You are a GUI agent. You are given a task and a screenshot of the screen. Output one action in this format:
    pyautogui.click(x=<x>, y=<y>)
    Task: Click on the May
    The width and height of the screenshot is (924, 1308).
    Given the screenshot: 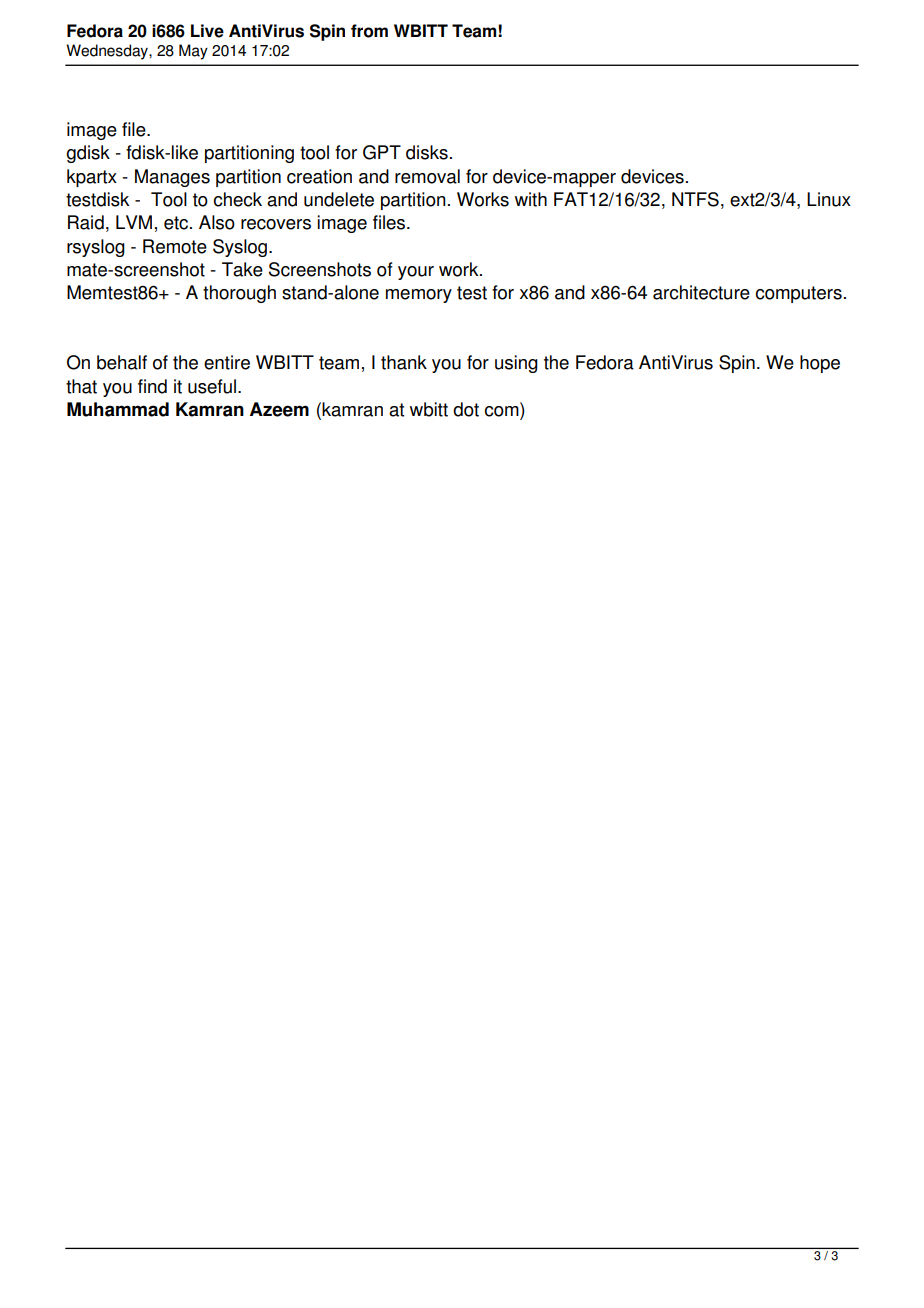 What is the action you would take?
    pyautogui.click(x=193, y=52)
